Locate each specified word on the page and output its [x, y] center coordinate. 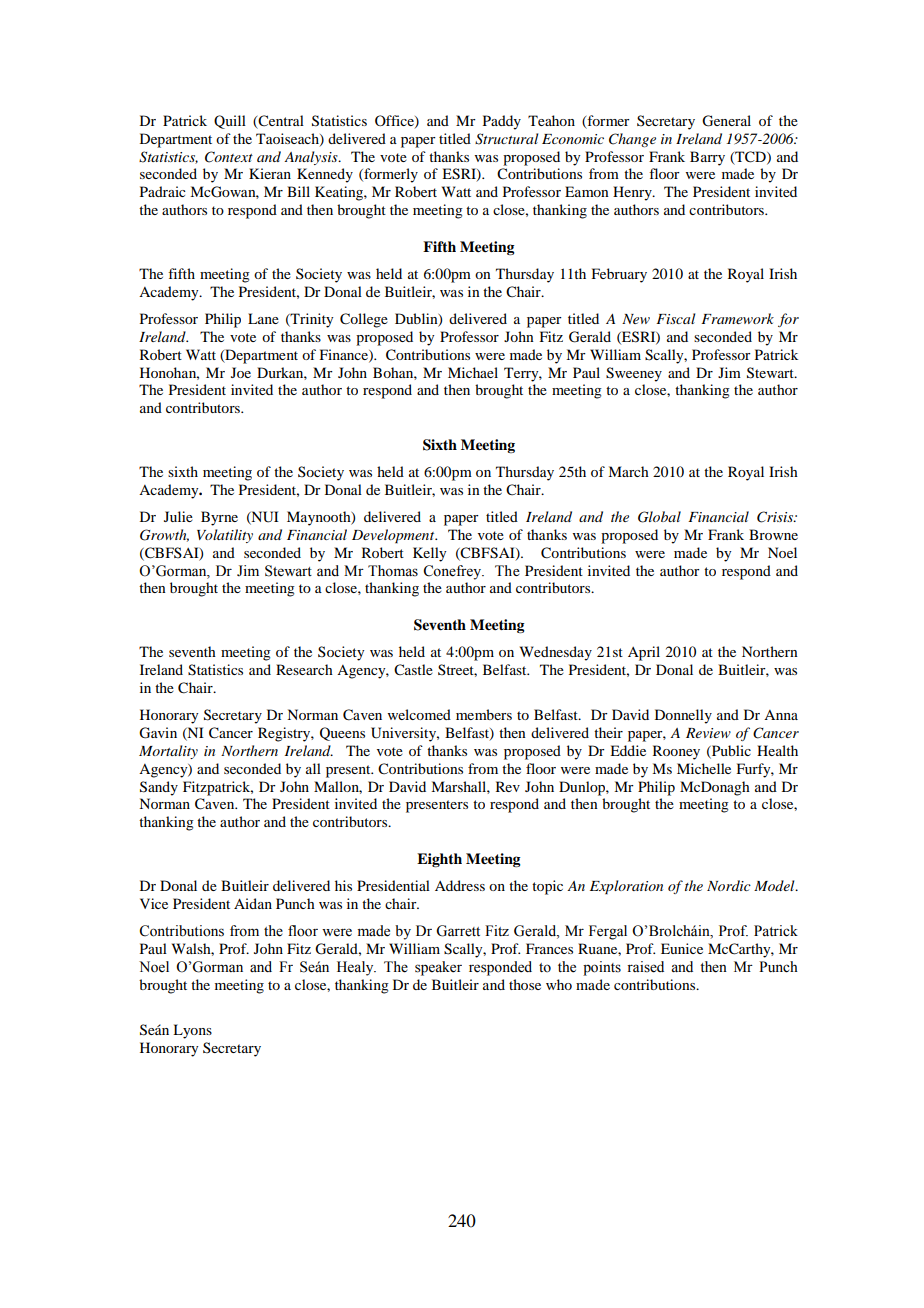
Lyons [192, 1031]
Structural [506, 139]
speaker [438, 968]
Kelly [429, 554]
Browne [773, 534]
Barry [707, 158]
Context [229, 157]
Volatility [225, 536]
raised [645, 967]
